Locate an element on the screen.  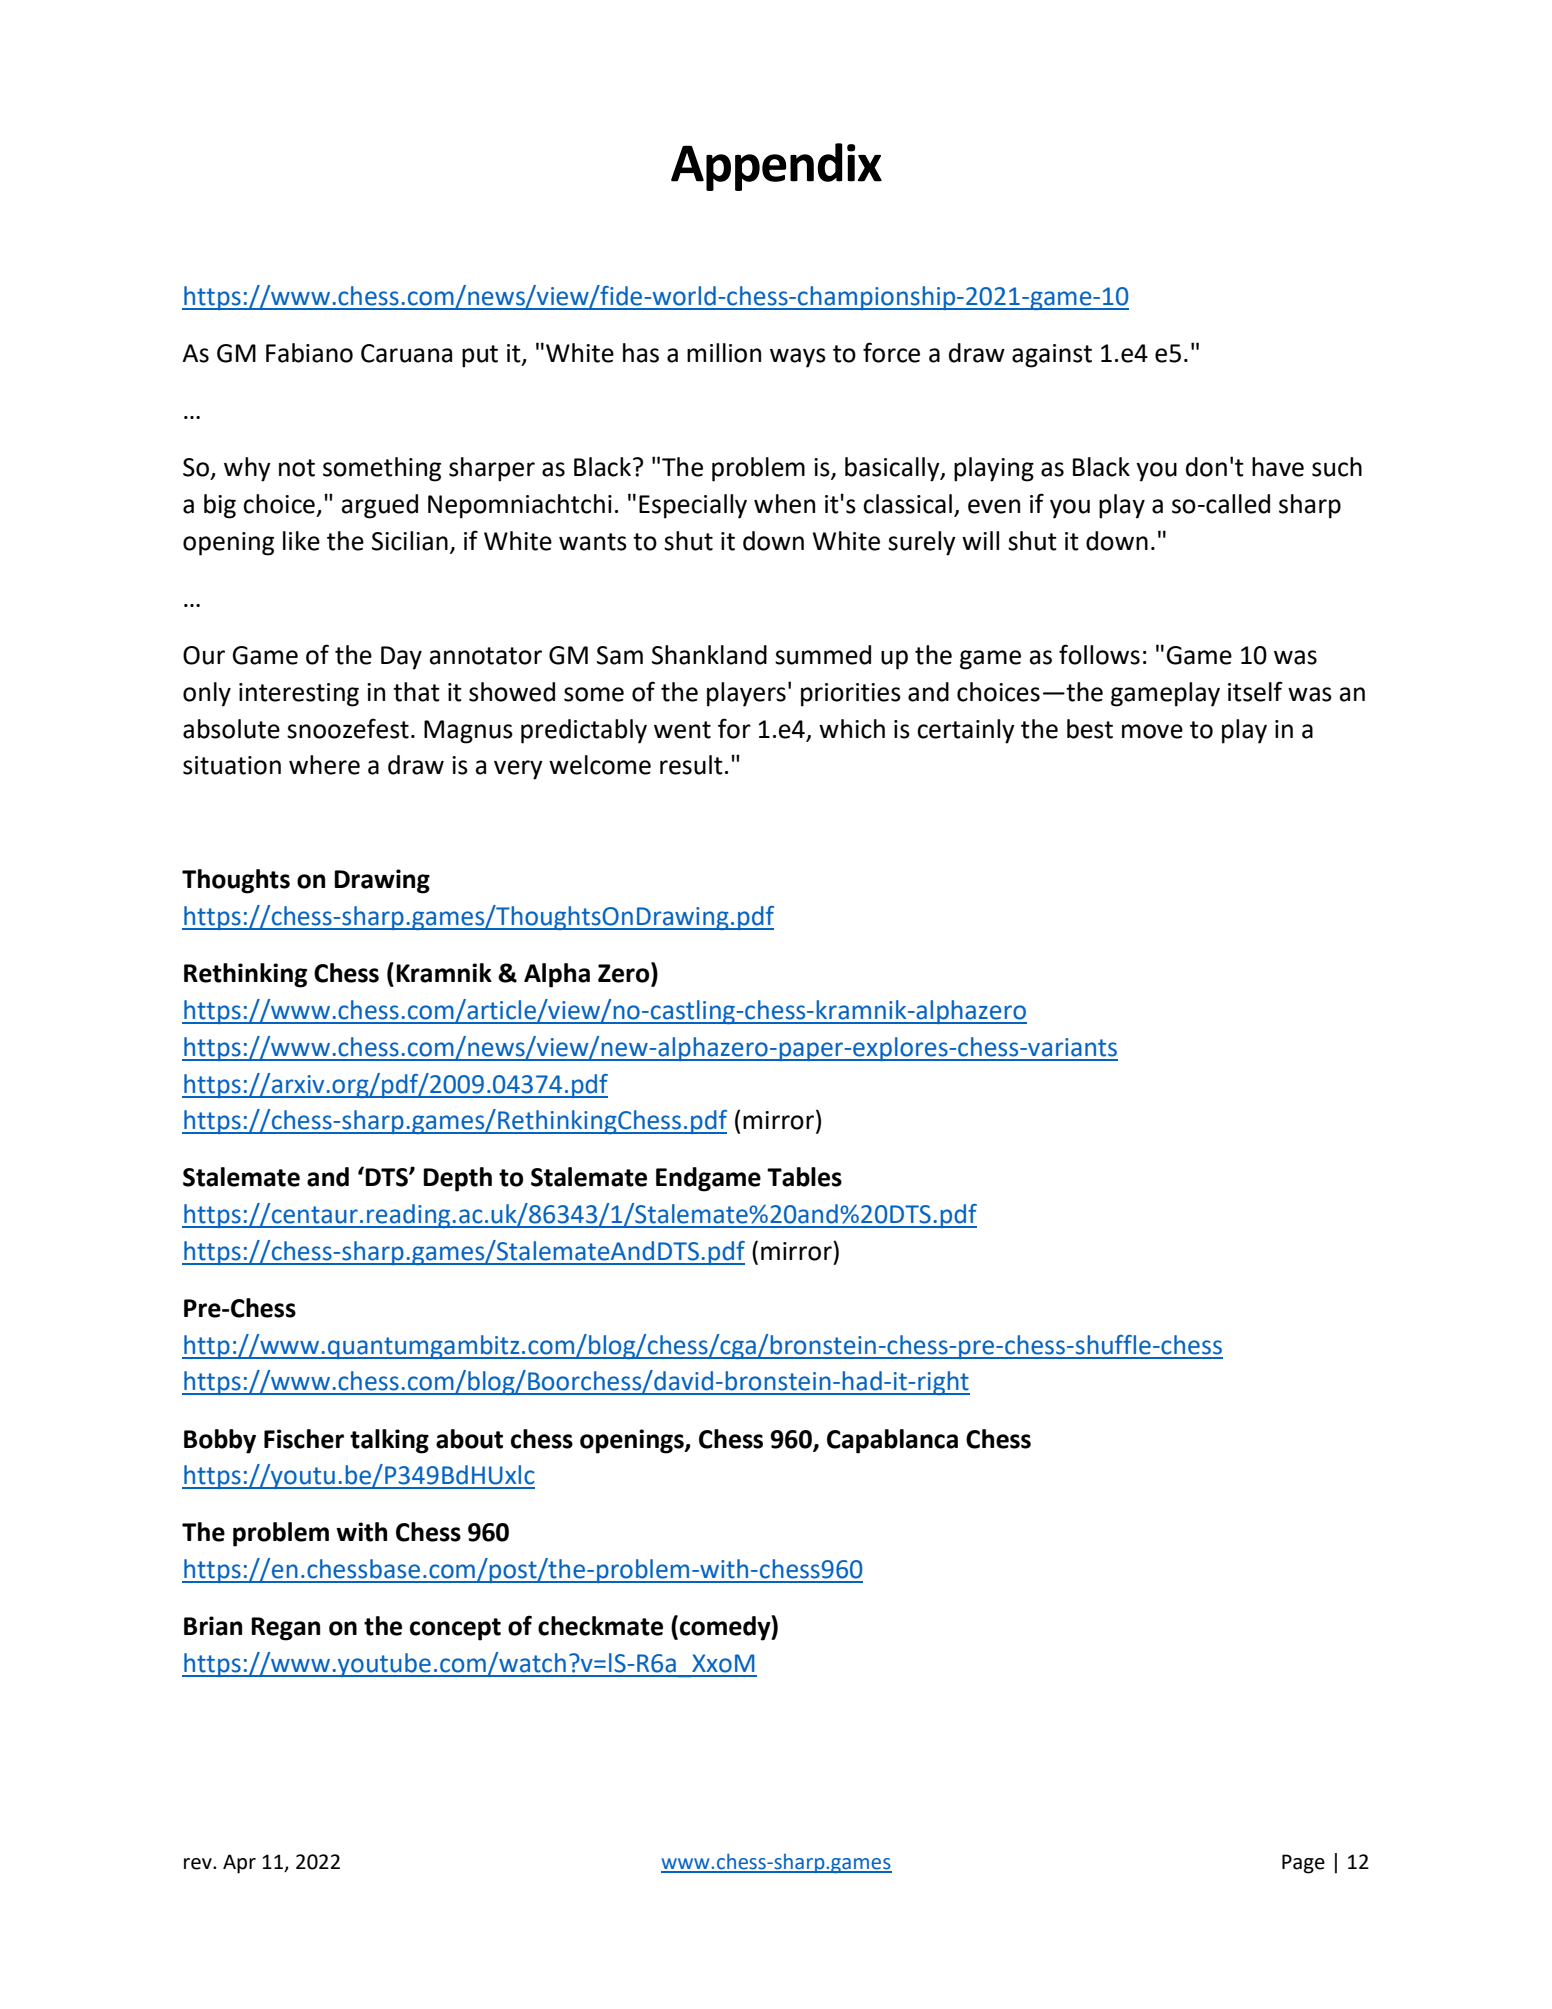
Page is located at coordinates (1303, 1864).
